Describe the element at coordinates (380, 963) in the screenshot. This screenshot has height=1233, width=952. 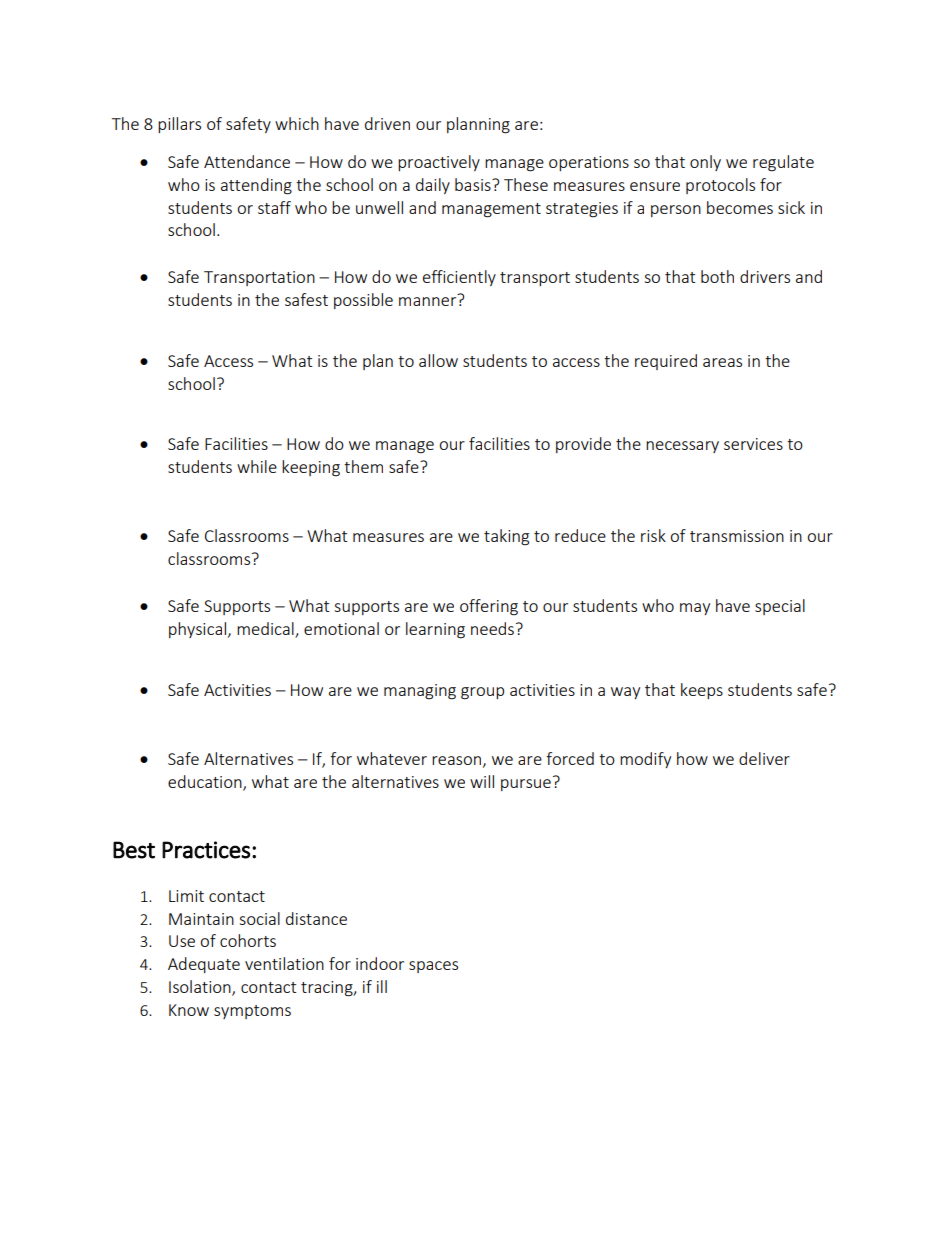
I see `indoor` at that location.
